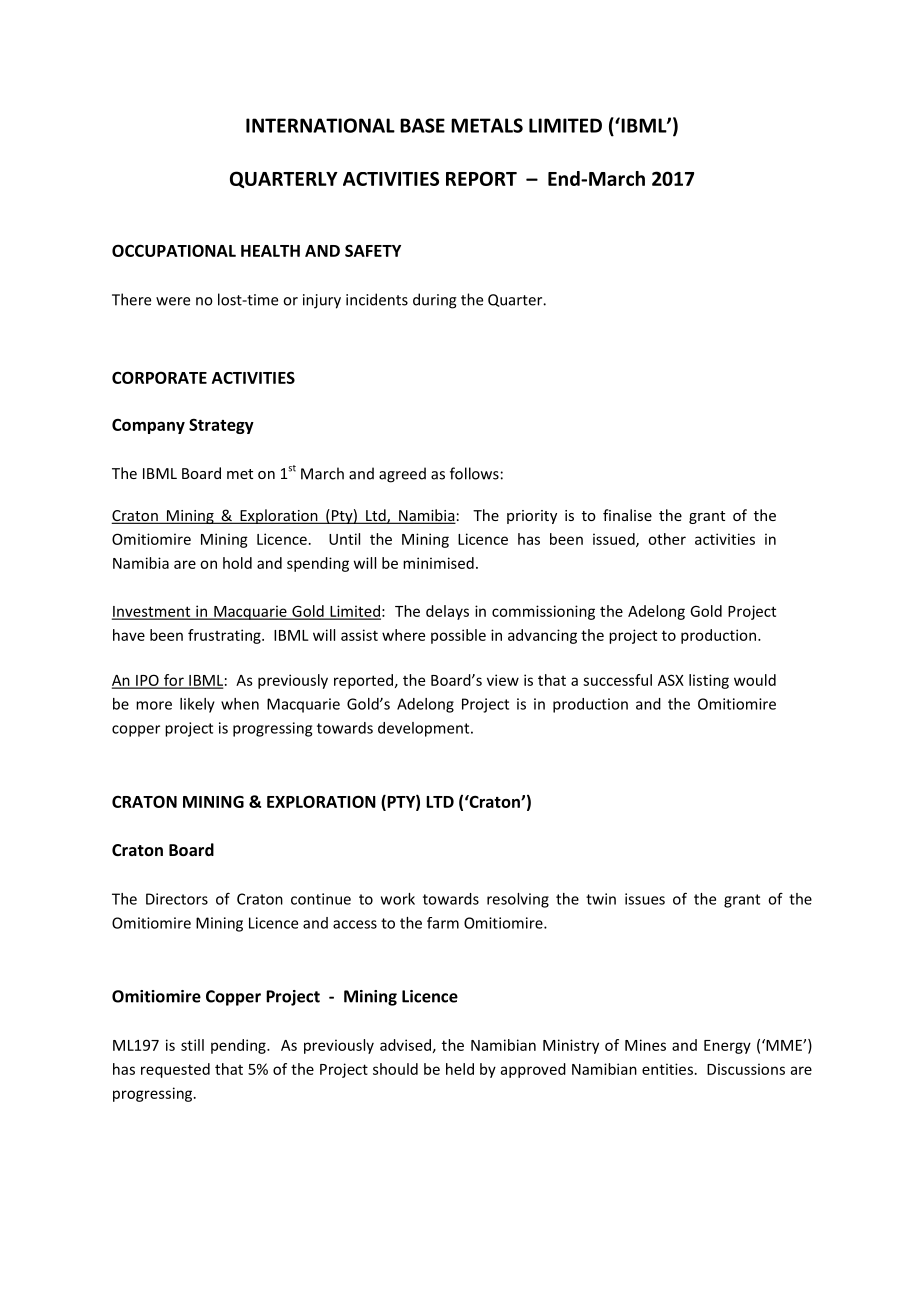 The image size is (924, 1308). I want to click on issues, so click(645, 899).
